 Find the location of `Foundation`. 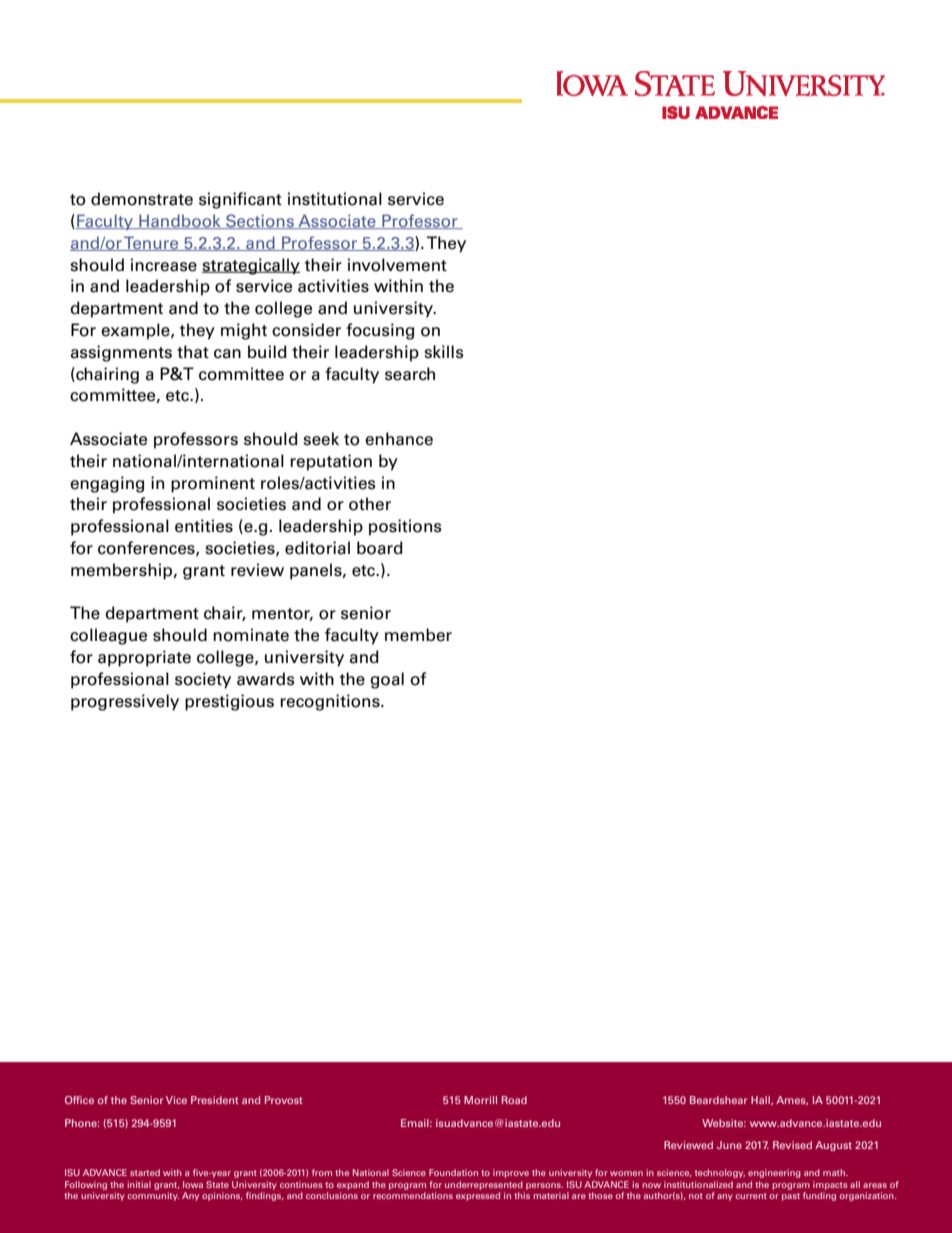

Foundation is located at coordinates (453, 1172).
